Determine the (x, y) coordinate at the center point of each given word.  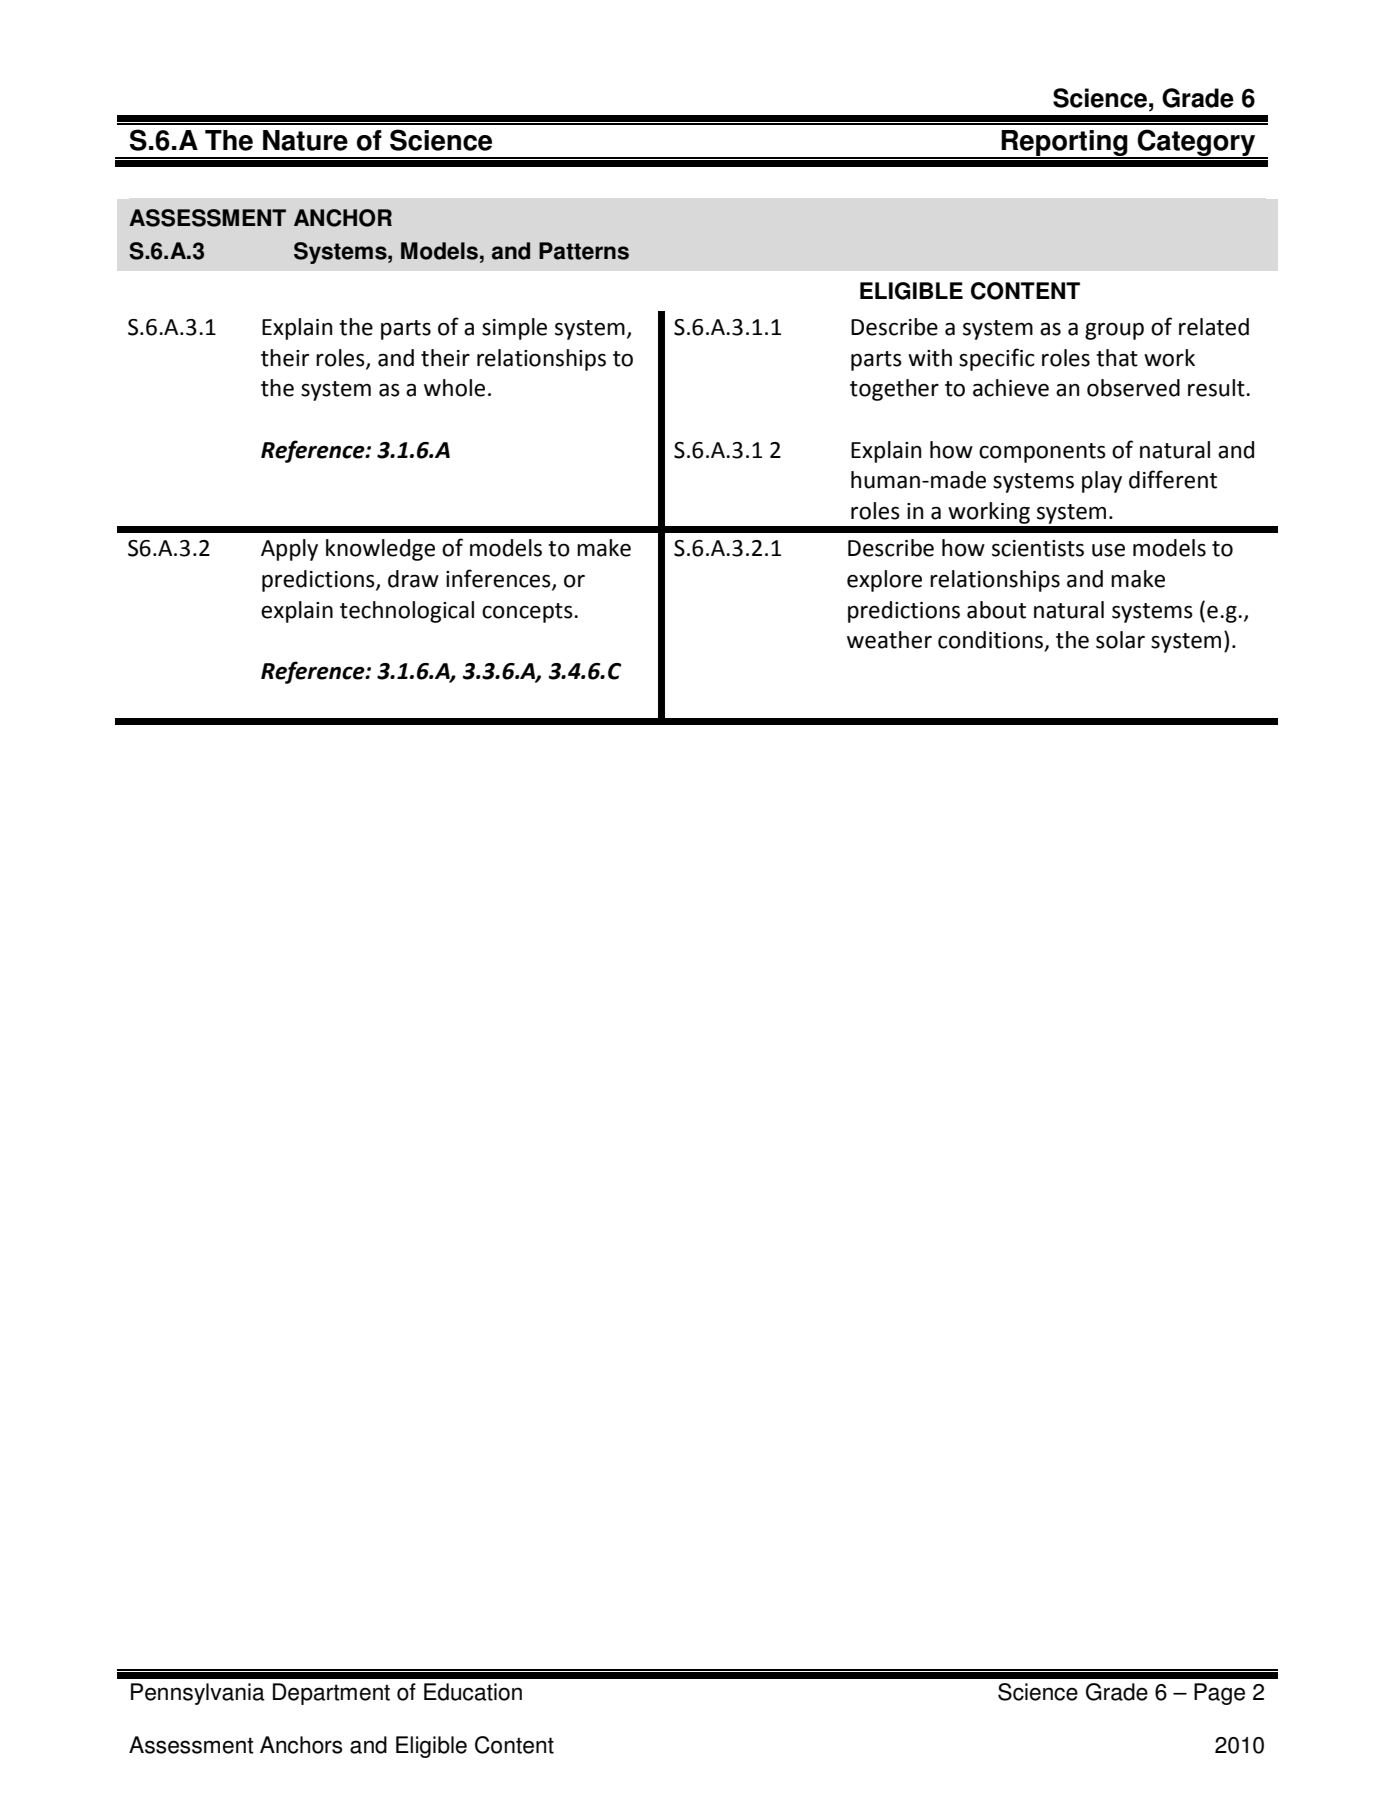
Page (1219, 1694)
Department (331, 1694)
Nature (305, 140)
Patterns (584, 251)
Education (473, 1692)
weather (889, 640)
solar (1120, 640)
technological (407, 612)
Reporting (1065, 144)
